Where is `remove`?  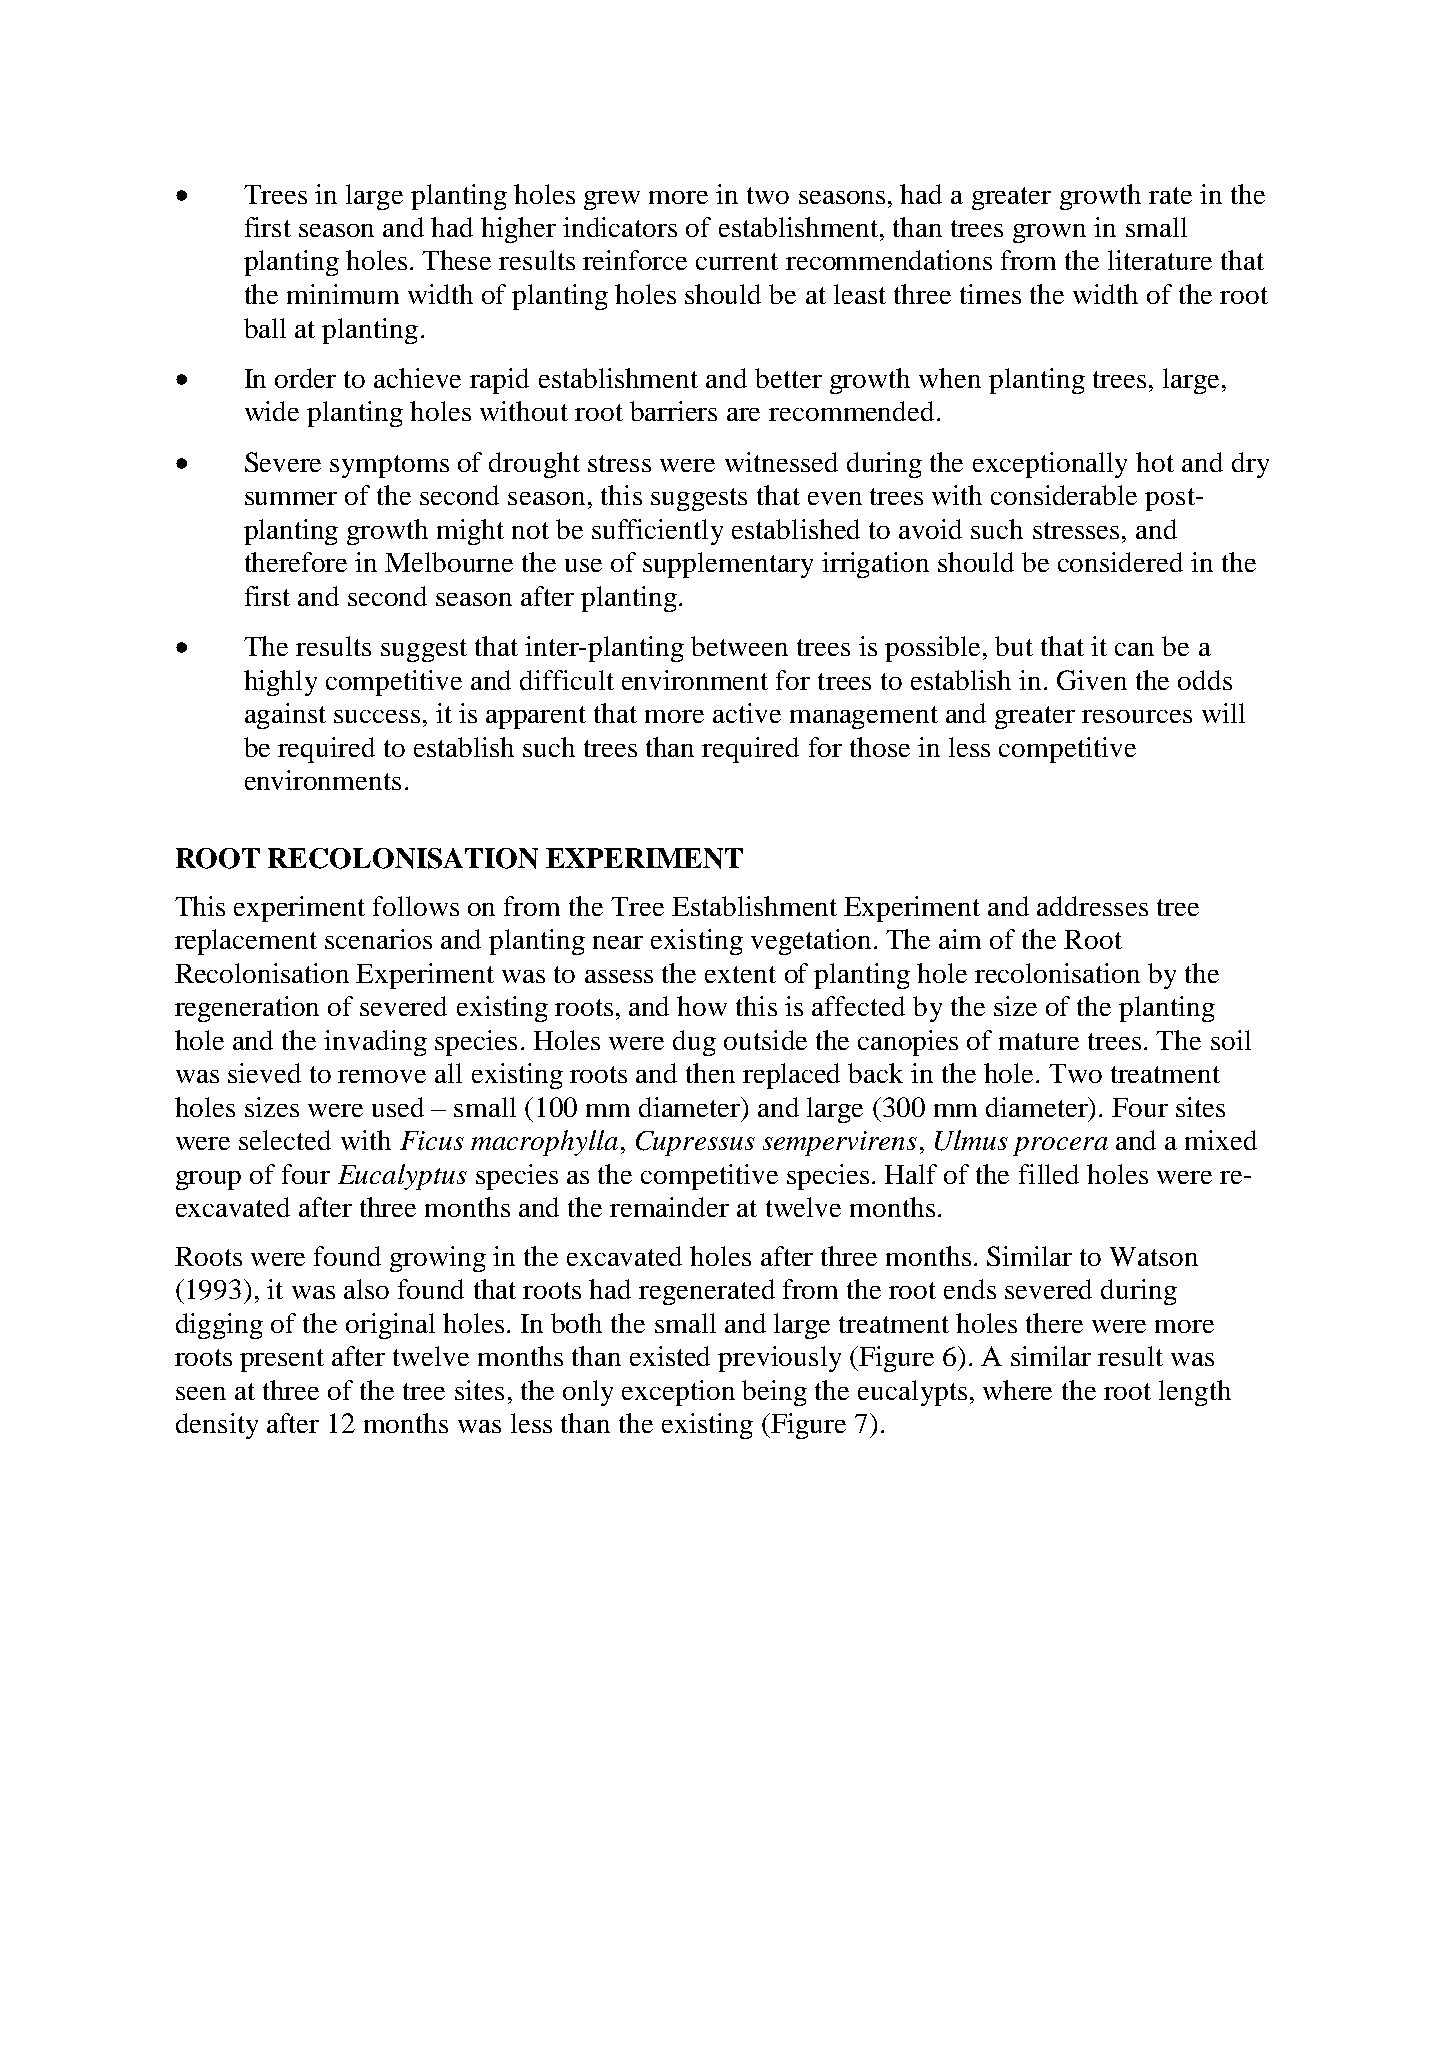
remove is located at coordinates (382, 1076).
